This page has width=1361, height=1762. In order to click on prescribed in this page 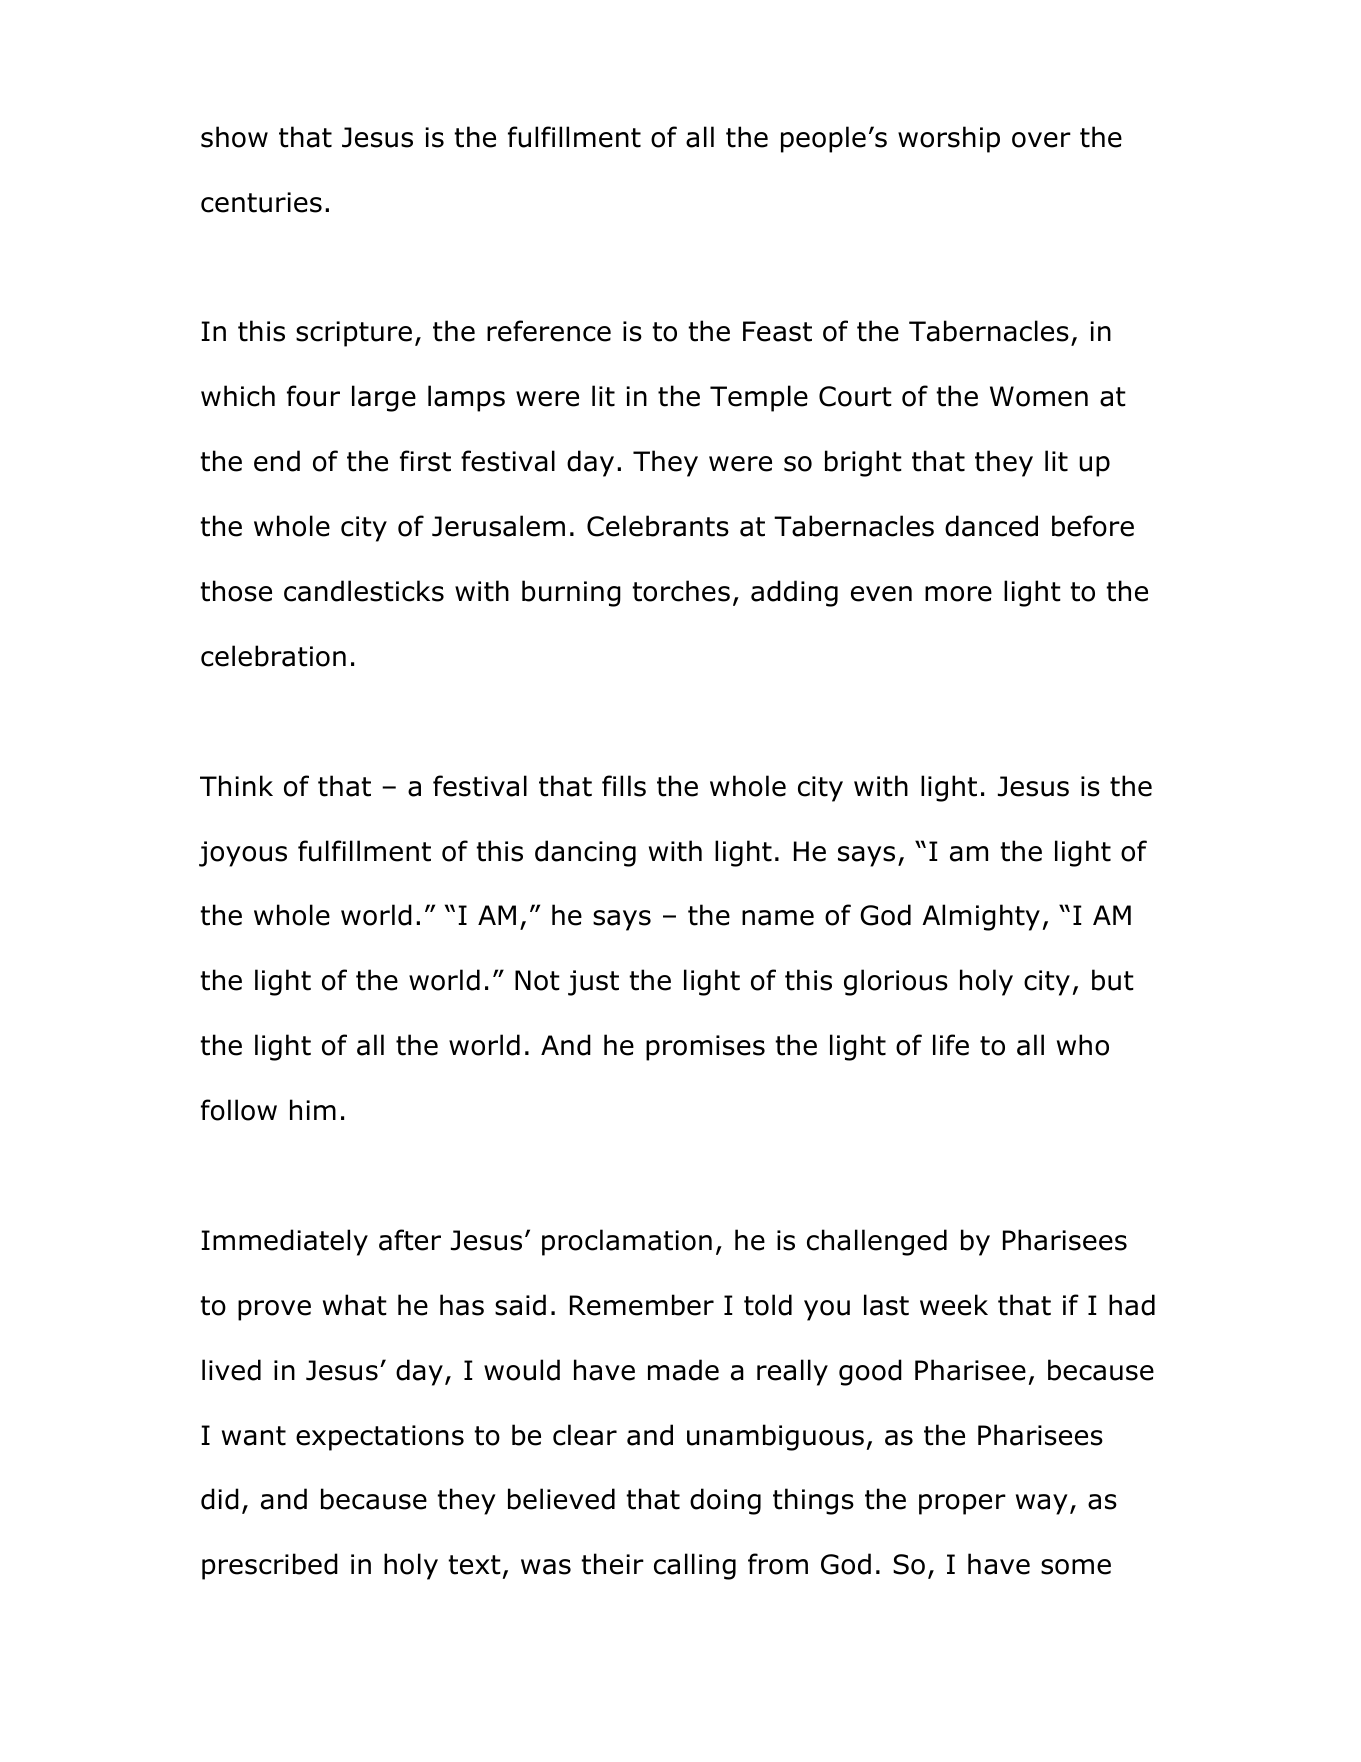, I will do `click(270, 1566)`.
